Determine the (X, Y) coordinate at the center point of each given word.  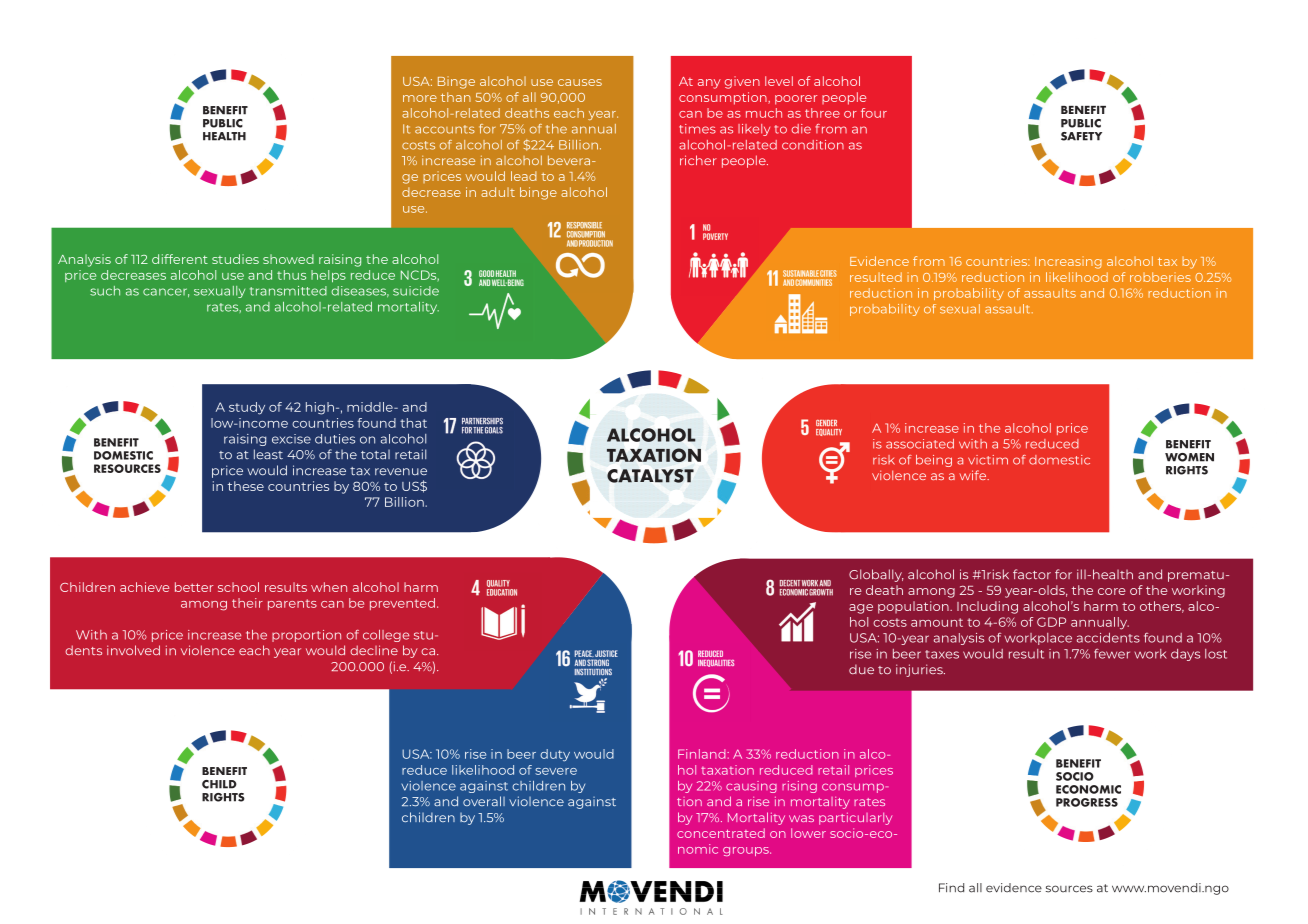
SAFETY (1081, 136)
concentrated (721, 833)
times (697, 129)
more (420, 98)
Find (951, 888)
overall (484, 801)
